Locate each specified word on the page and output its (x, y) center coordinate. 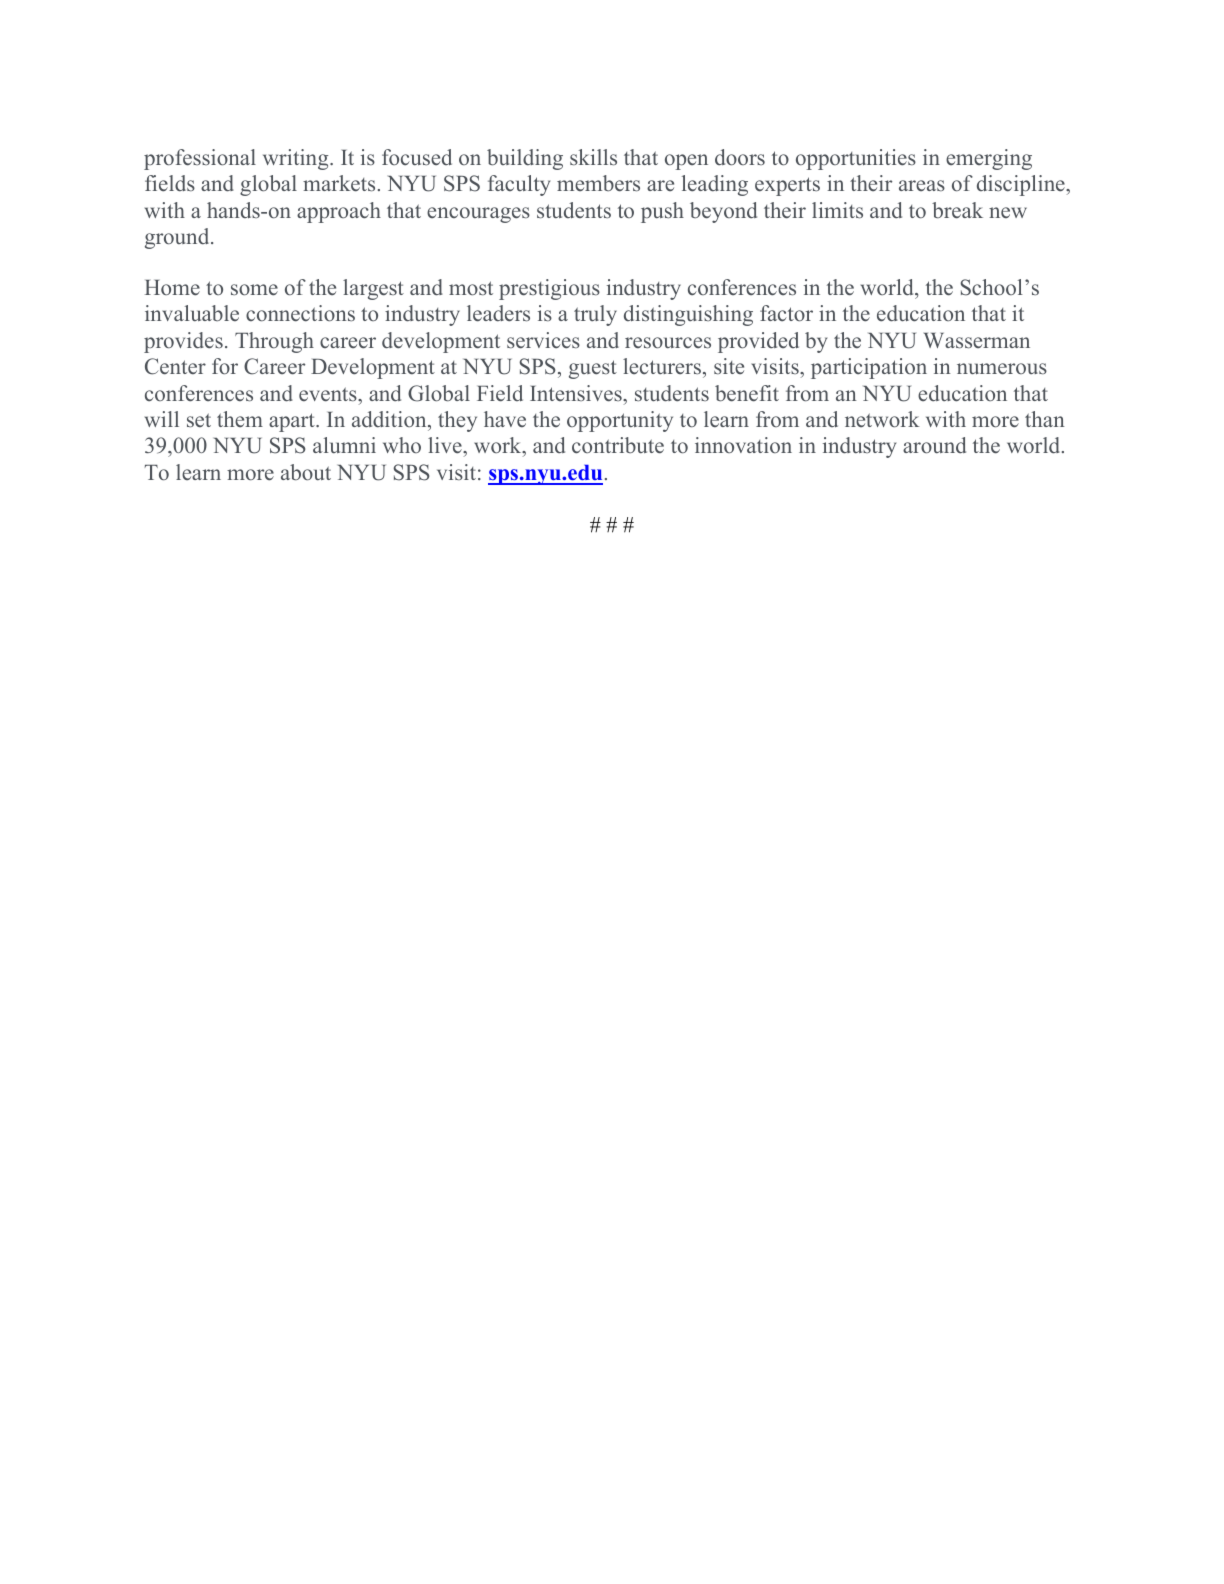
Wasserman (977, 341)
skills (593, 157)
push (662, 212)
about (306, 472)
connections (300, 313)
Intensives (577, 393)
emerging (989, 159)
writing (297, 159)
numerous (1002, 369)
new (1008, 213)
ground (178, 238)
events (329, 394)
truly (595, 315)
